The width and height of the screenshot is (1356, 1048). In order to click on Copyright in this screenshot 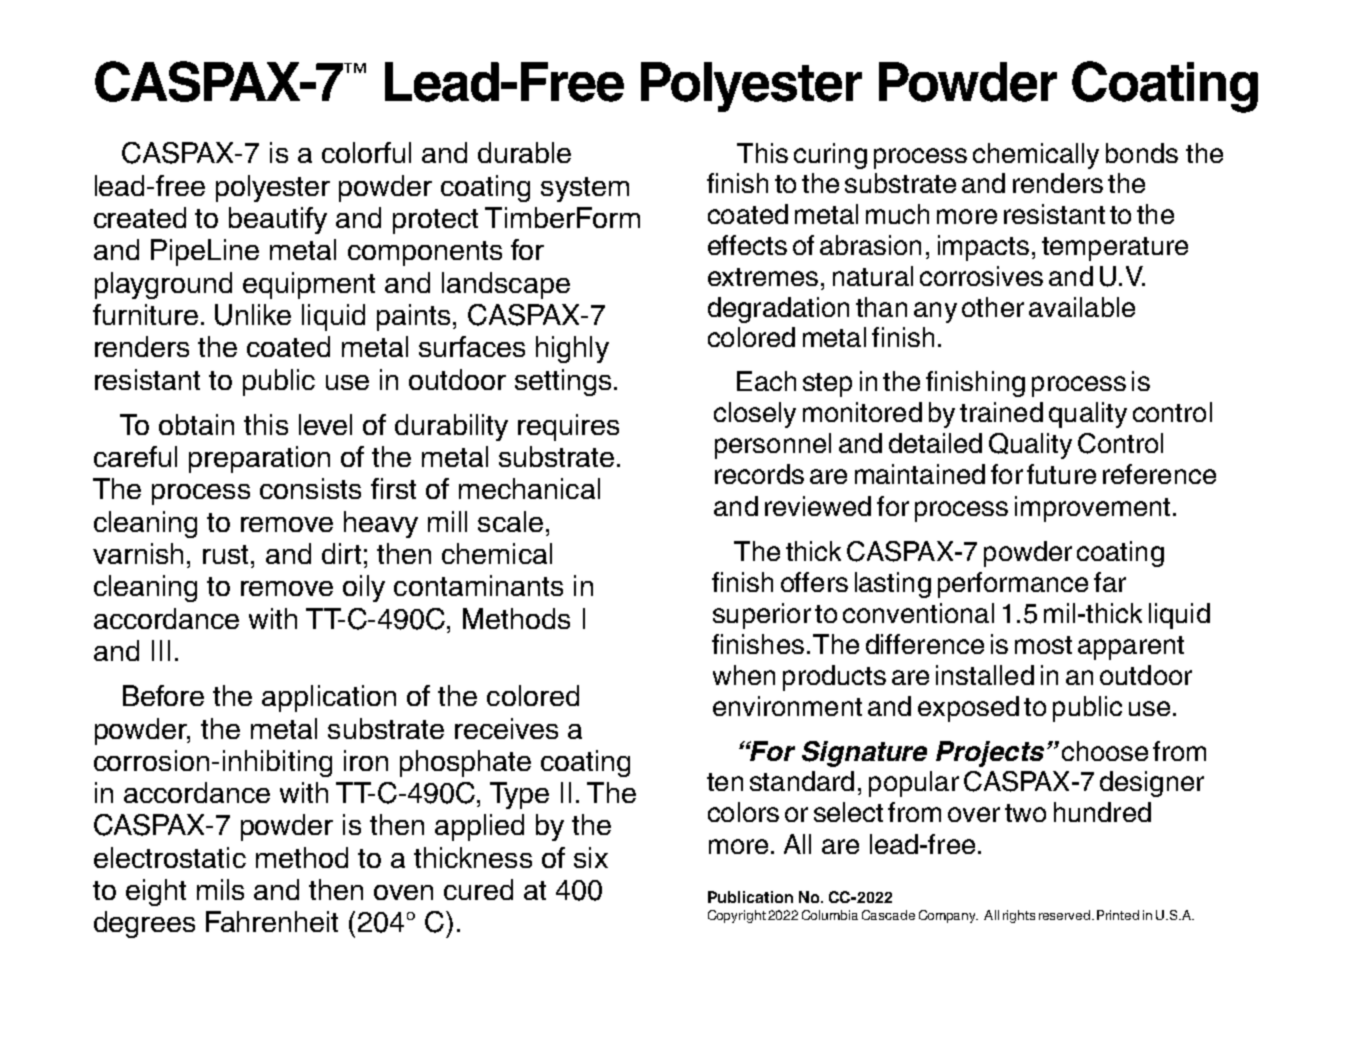, I will do `click(737, 916)`.
